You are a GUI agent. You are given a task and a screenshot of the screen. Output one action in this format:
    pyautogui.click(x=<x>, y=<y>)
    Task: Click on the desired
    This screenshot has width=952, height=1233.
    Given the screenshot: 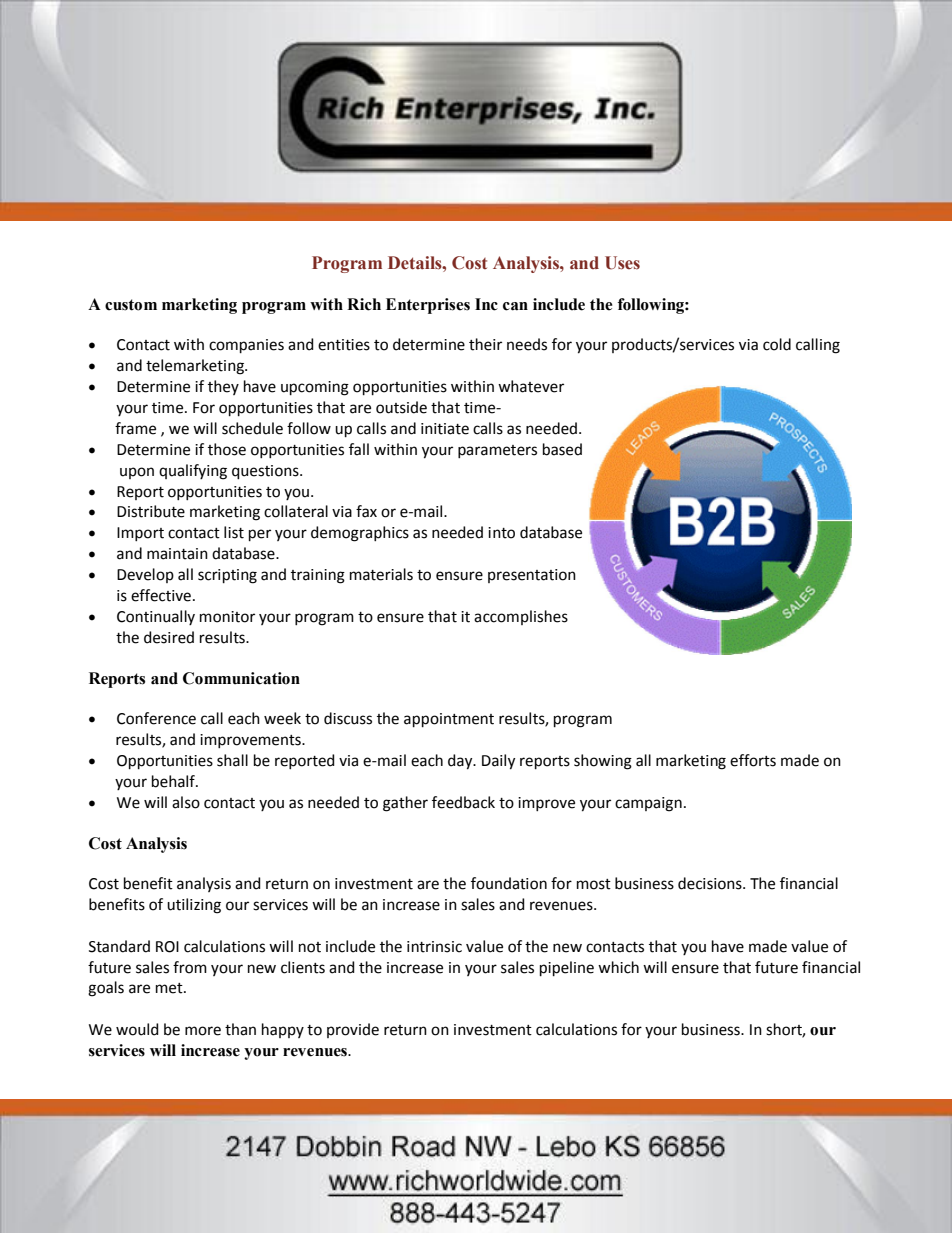 What is the action you would take?
    pyautogui.click(x=169, y=637)
